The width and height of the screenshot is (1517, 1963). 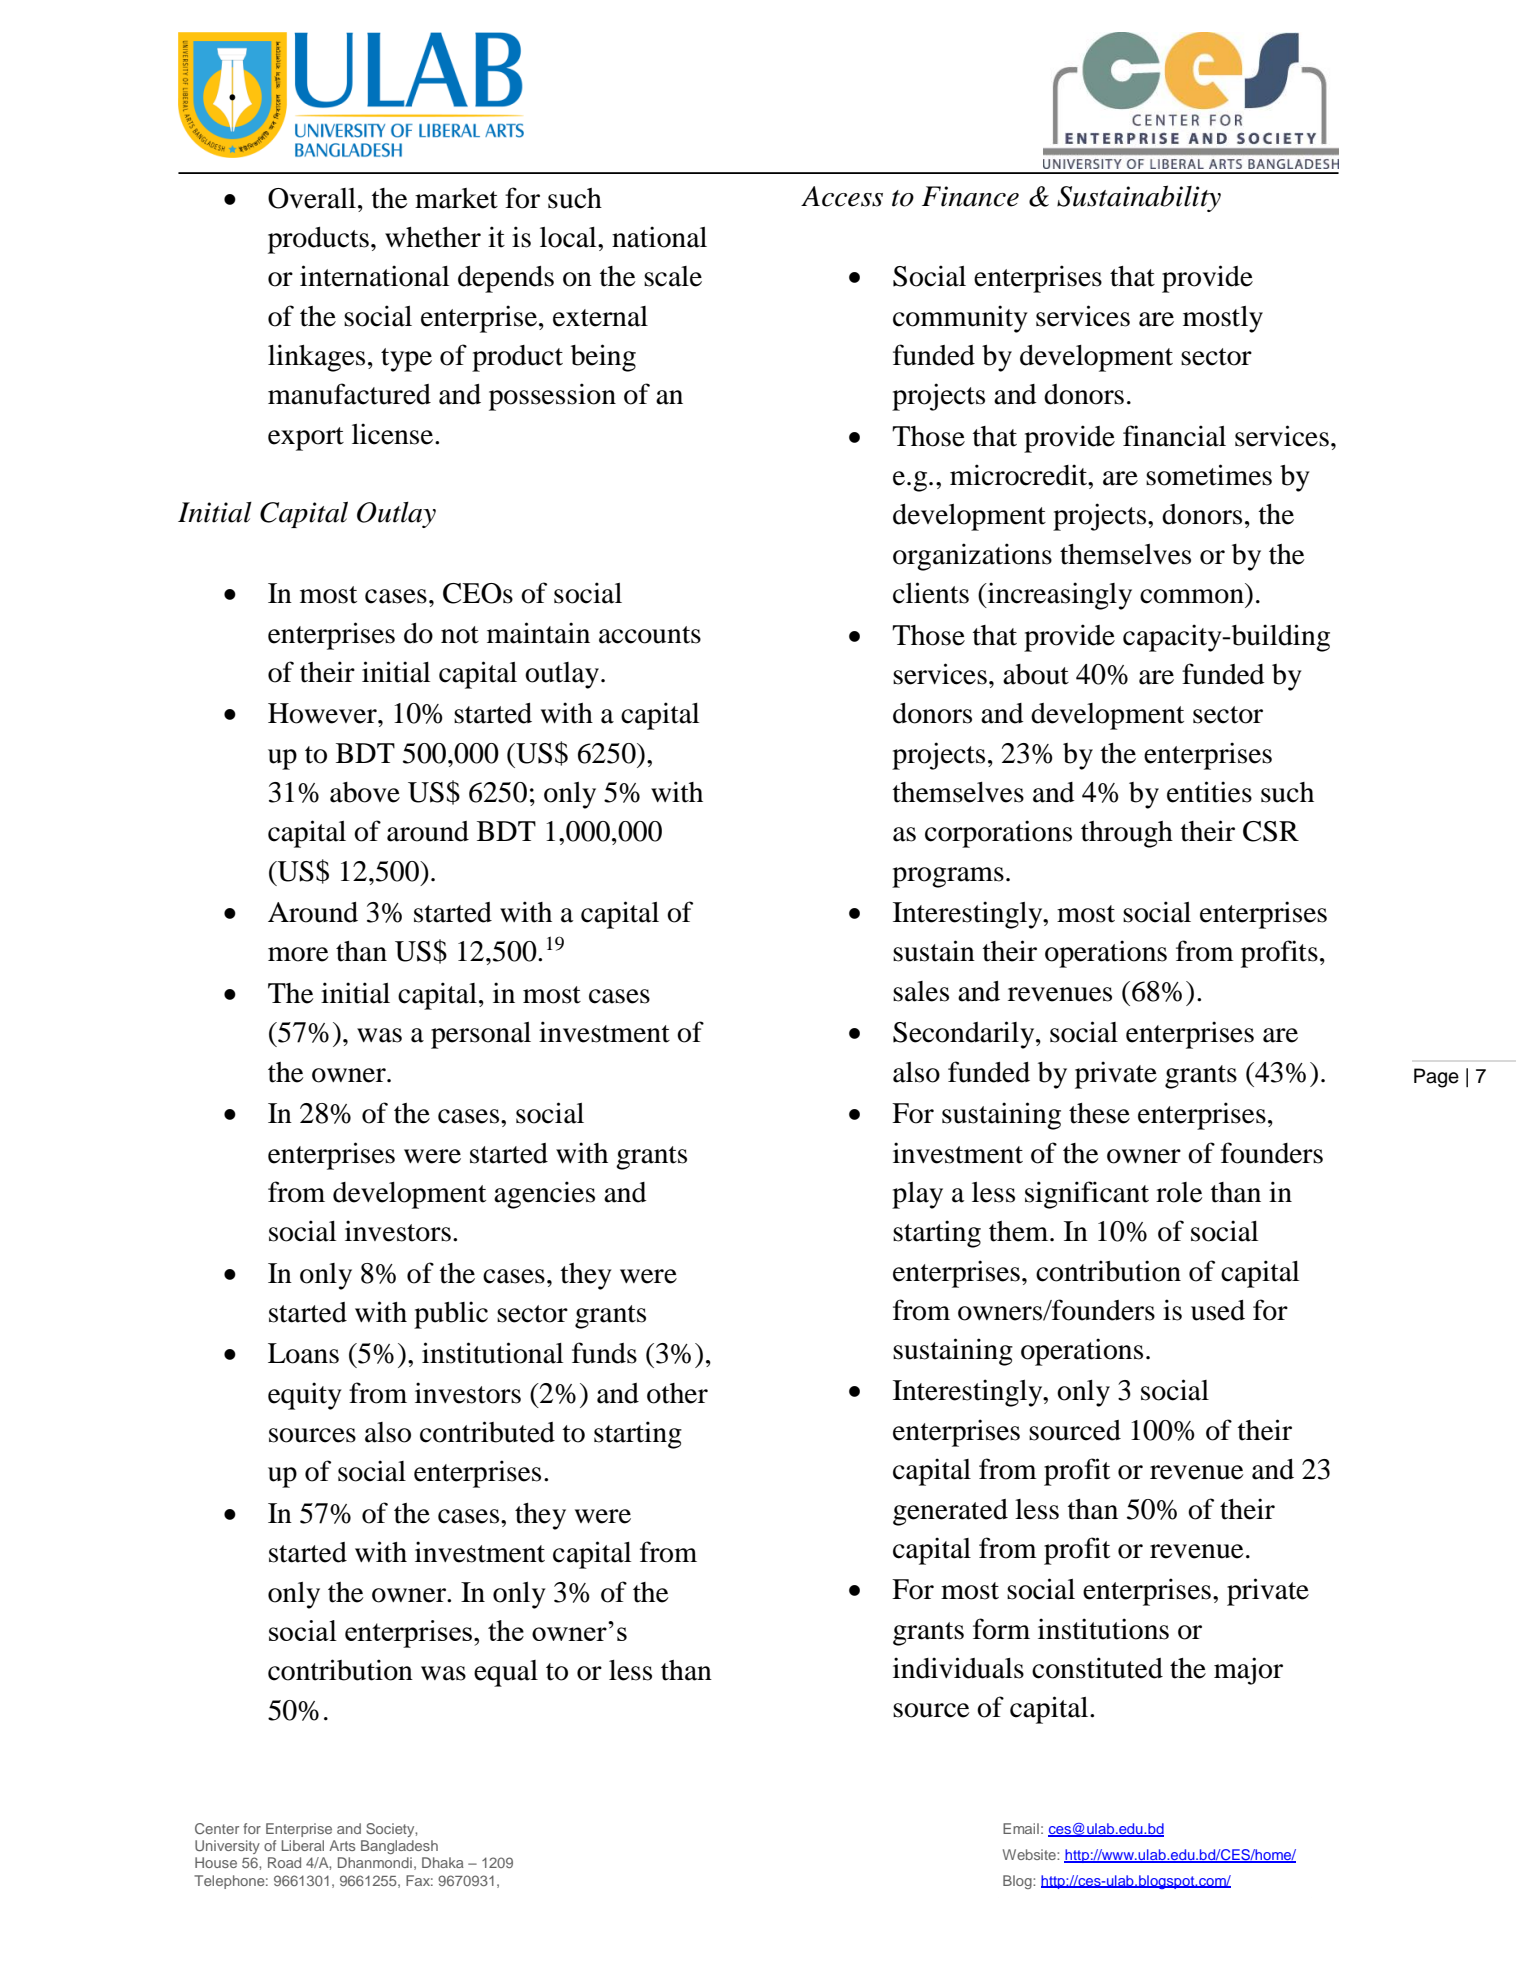 I want to click on Arts, so click(x=342, y=1845).
